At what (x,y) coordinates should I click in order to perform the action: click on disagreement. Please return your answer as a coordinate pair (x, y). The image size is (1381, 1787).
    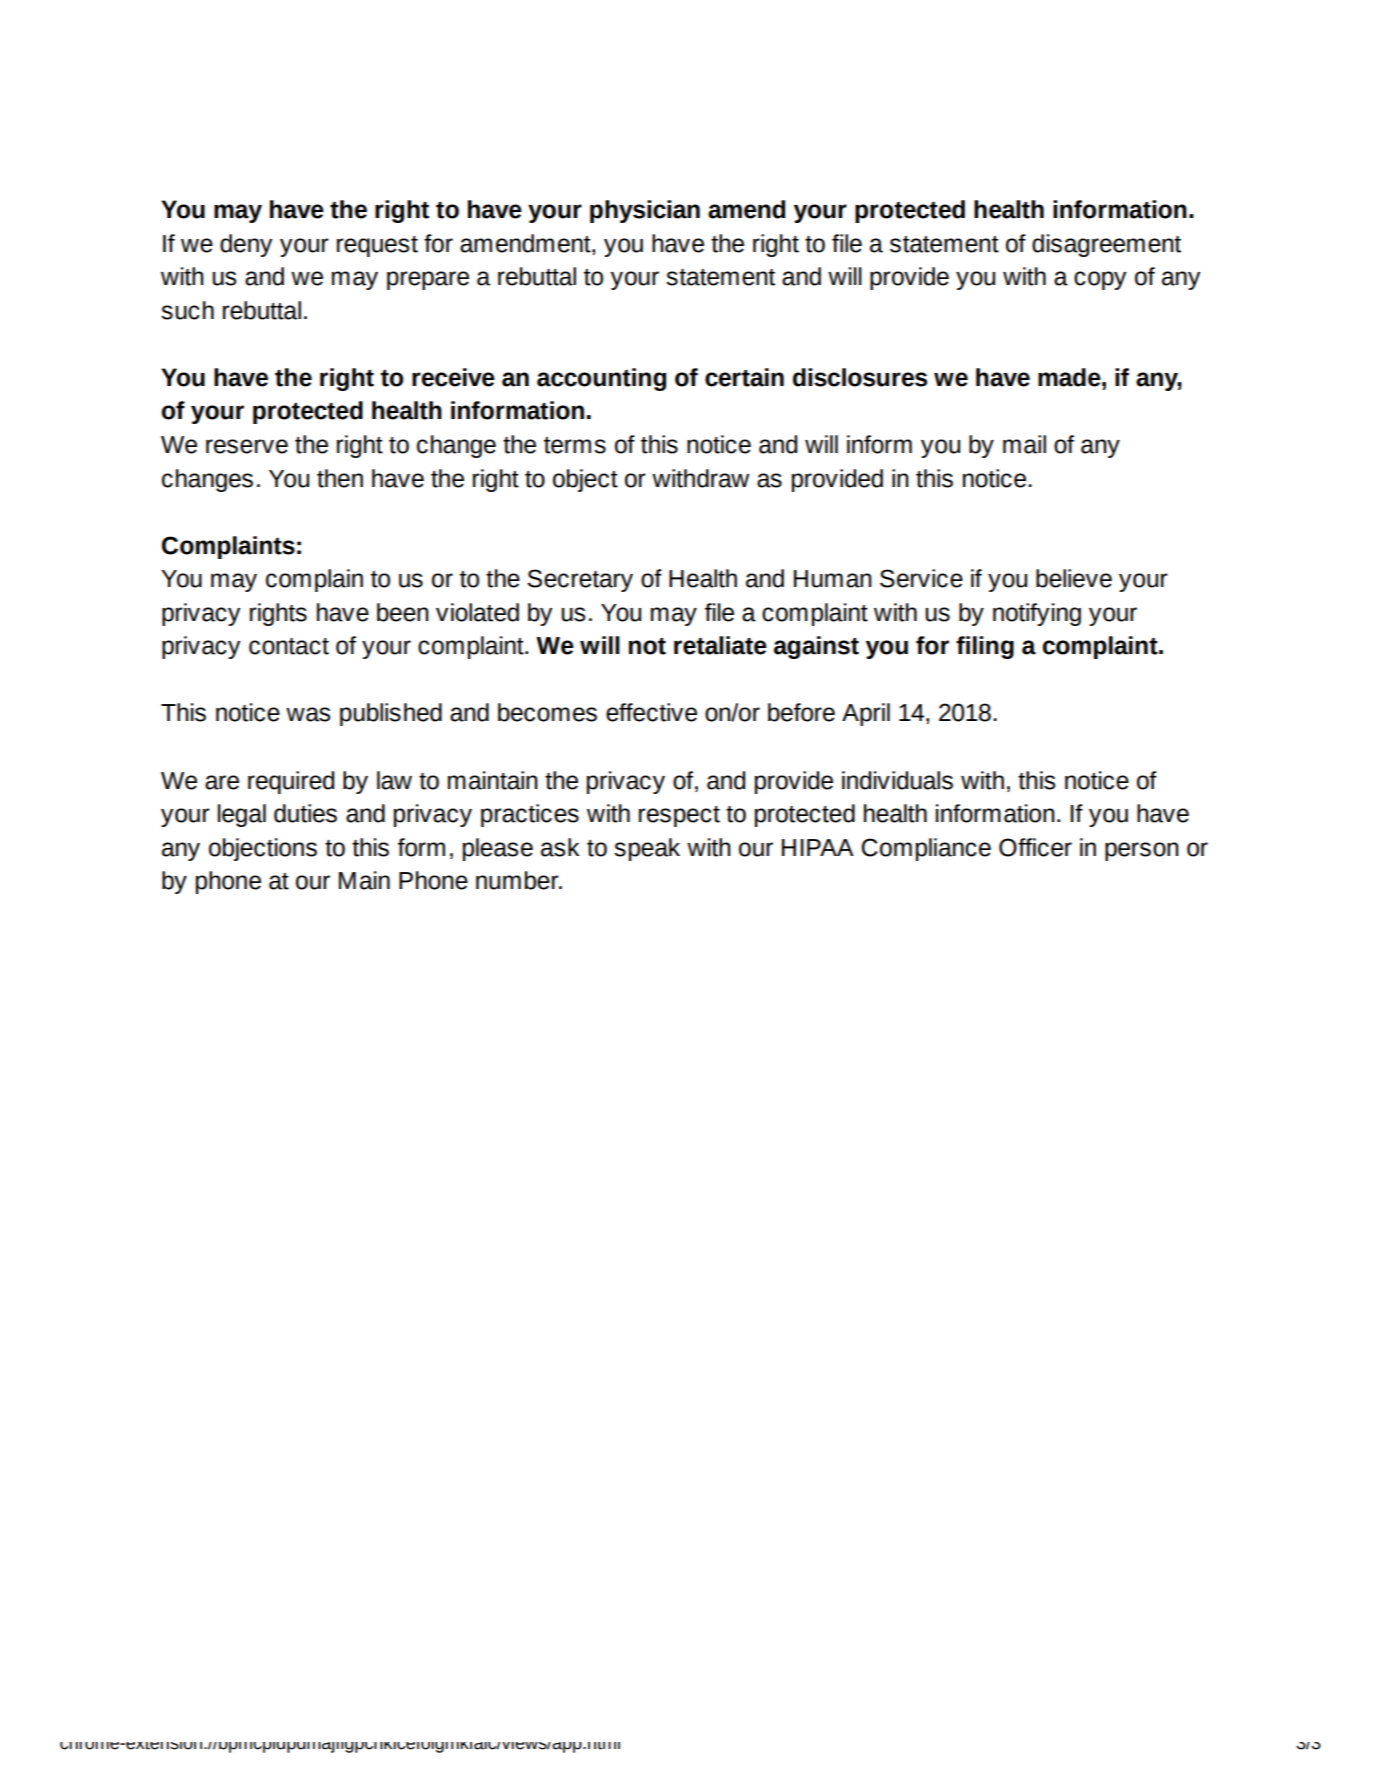
    Looking at the image, I should click on (1106, 245).
